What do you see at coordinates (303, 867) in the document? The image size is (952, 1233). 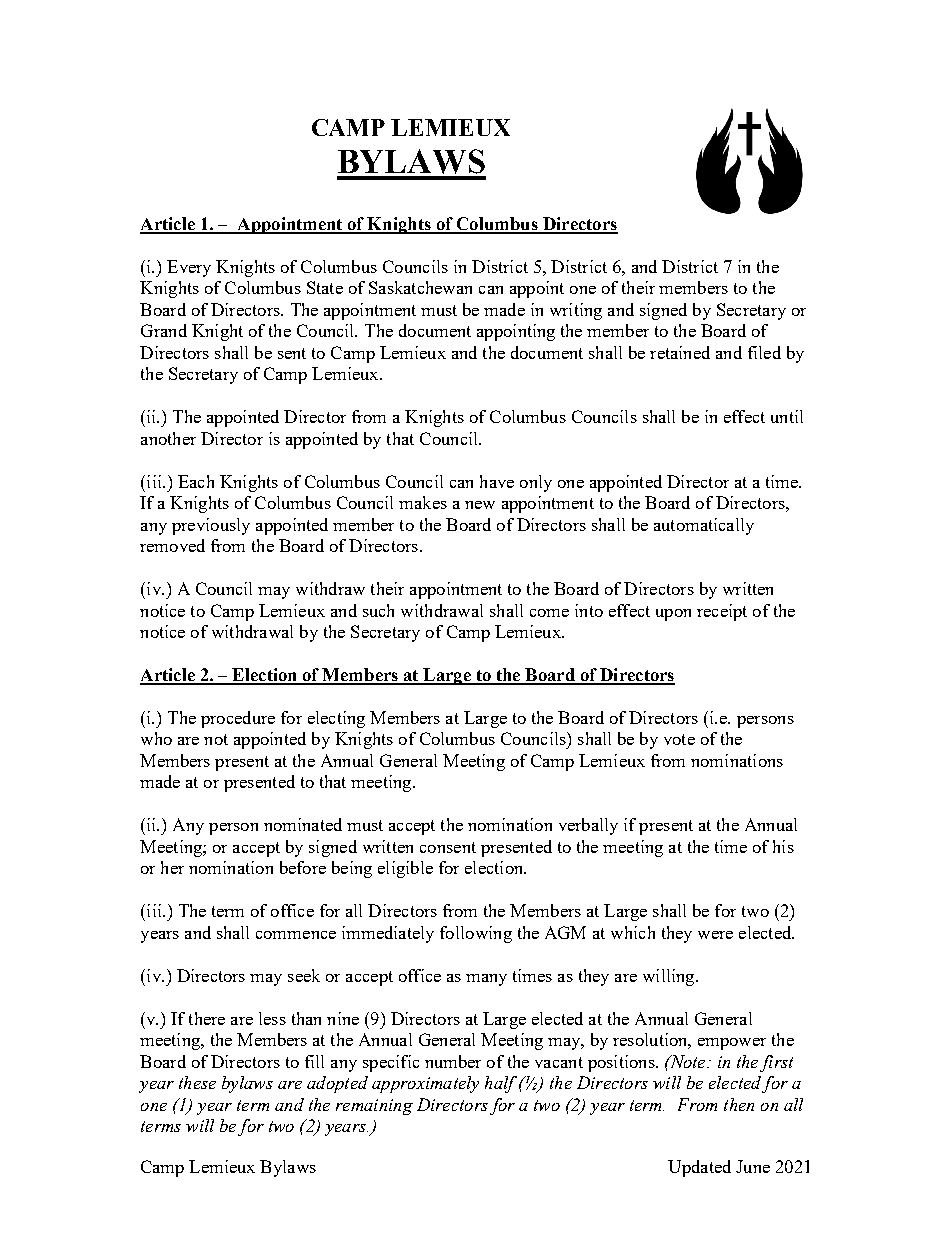 I see `before` at bounding box center [303, 867].
